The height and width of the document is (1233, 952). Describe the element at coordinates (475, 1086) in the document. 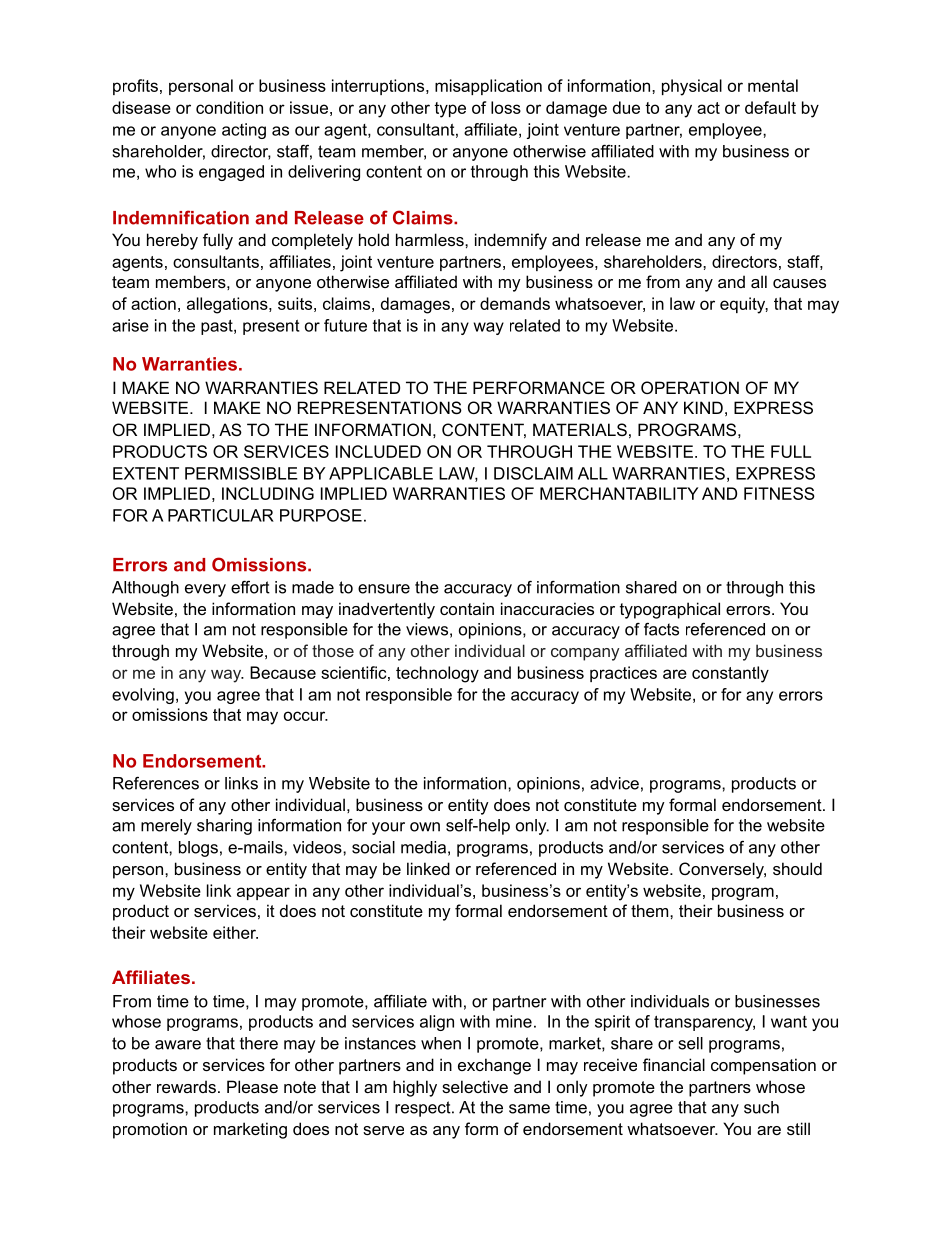

I see `selective` at that location.
